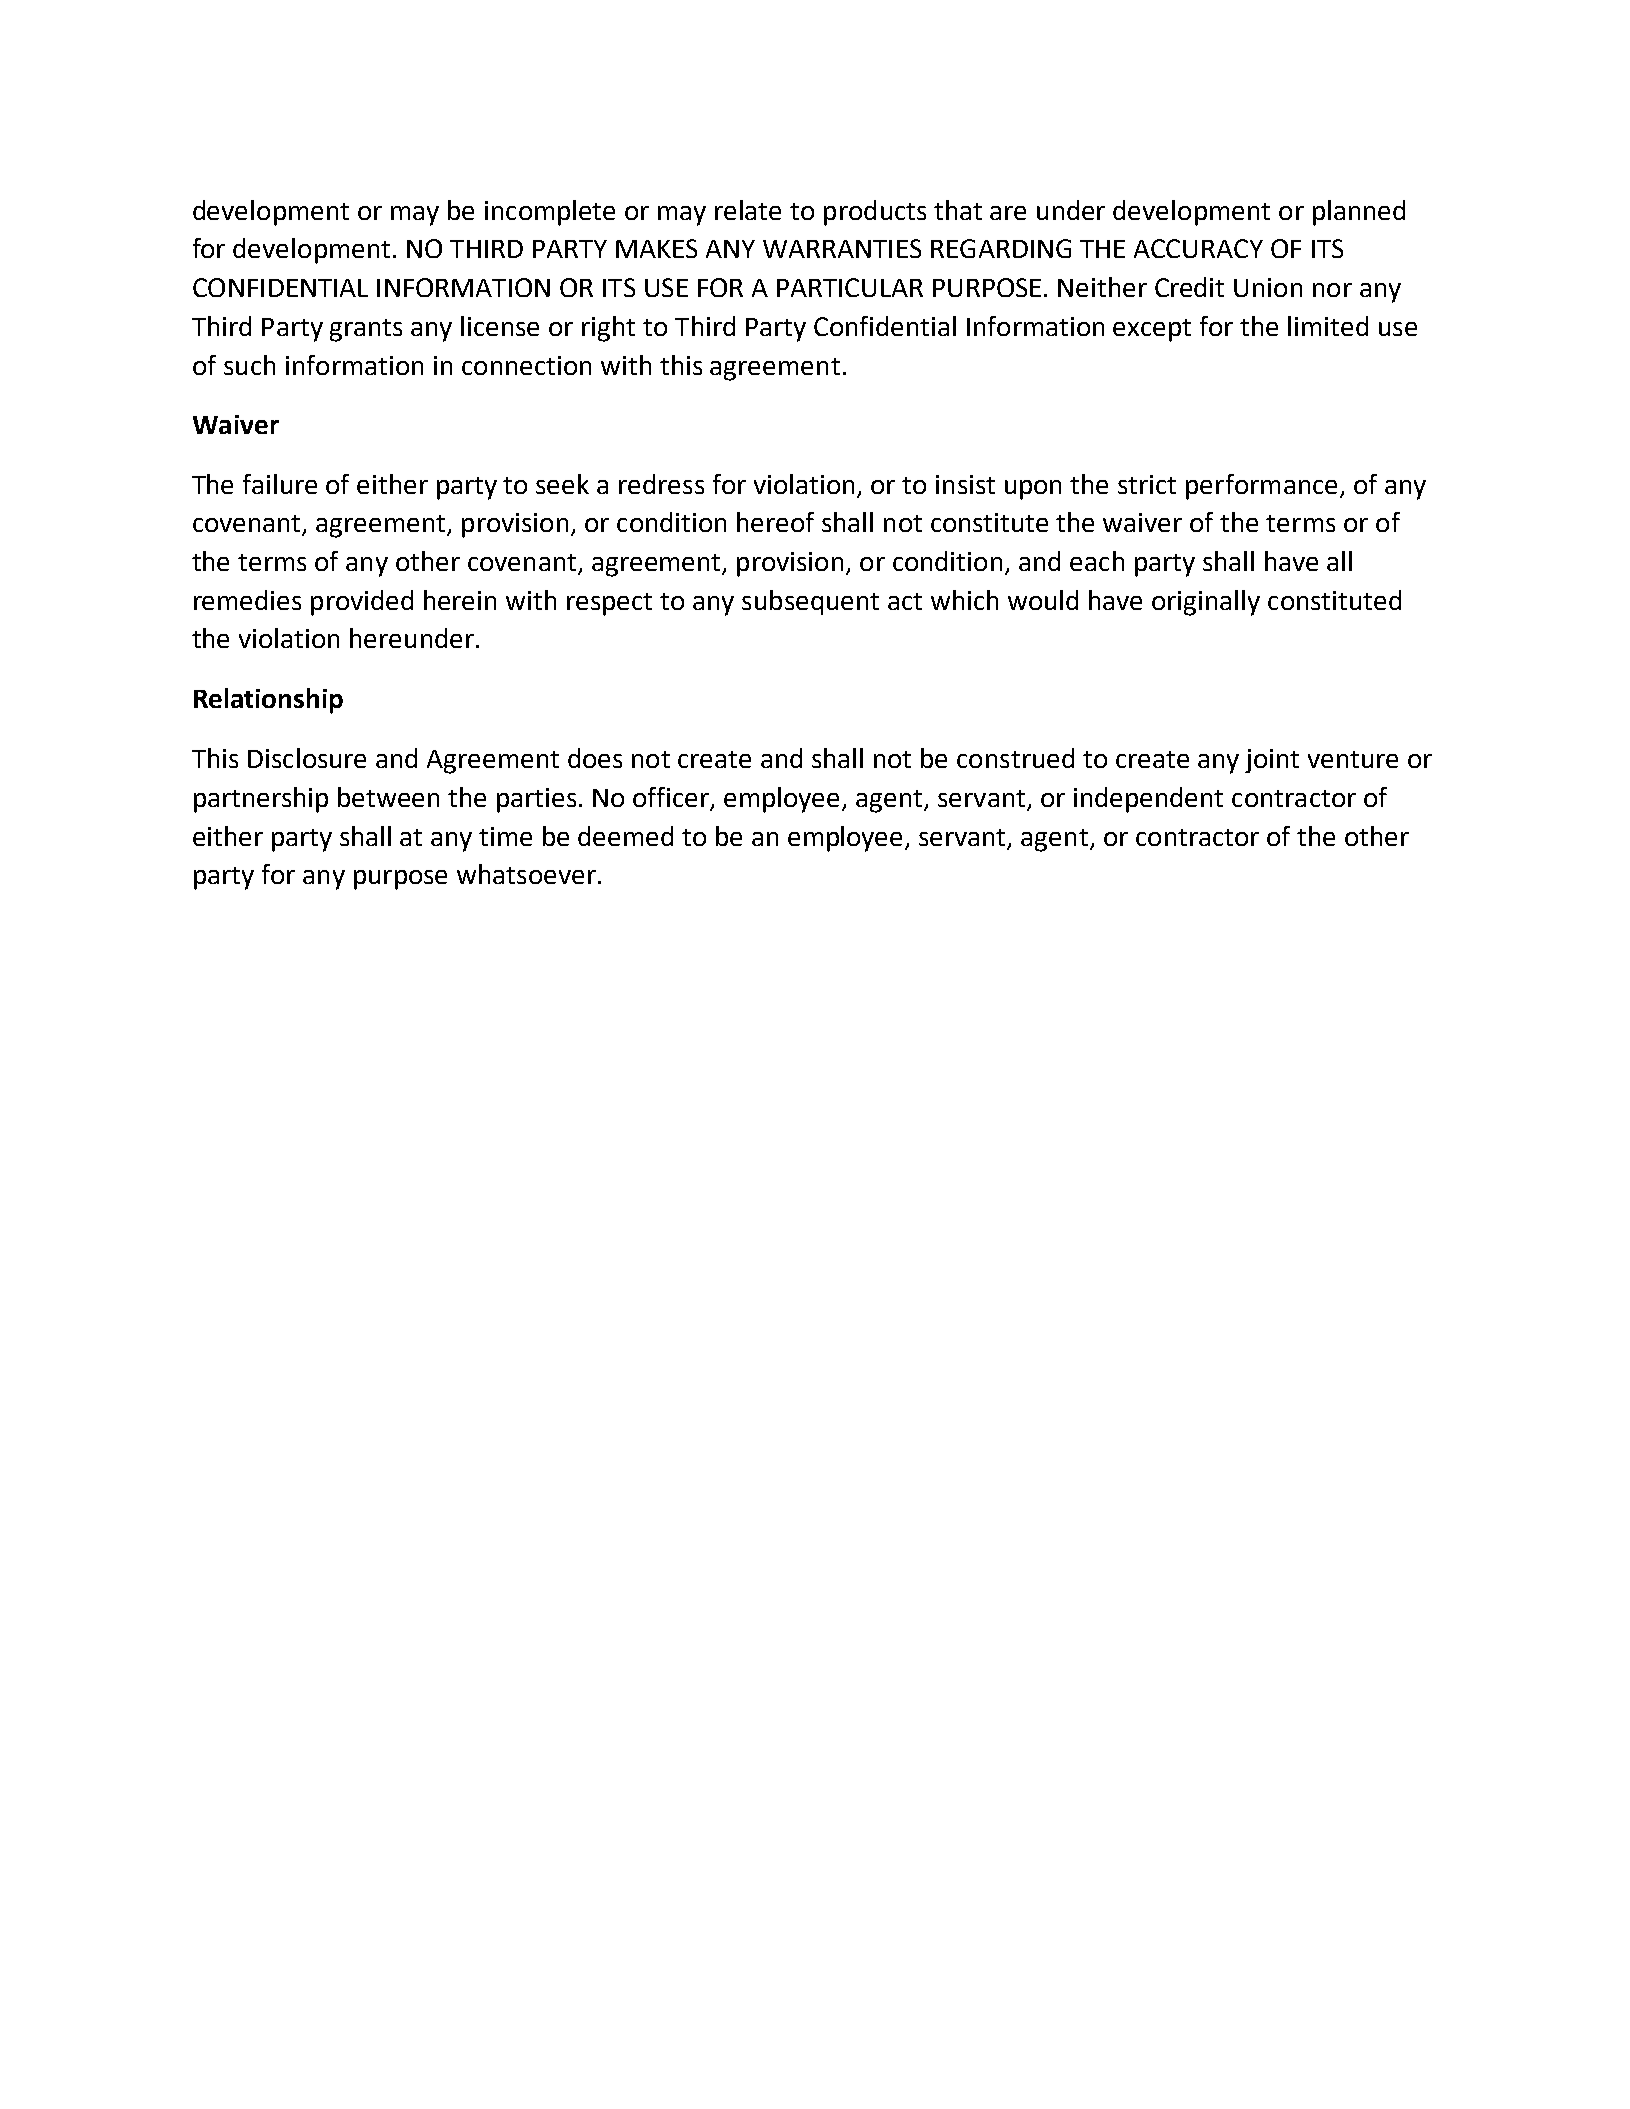  I want to click on WARRANTIES, so click(842, 248).
